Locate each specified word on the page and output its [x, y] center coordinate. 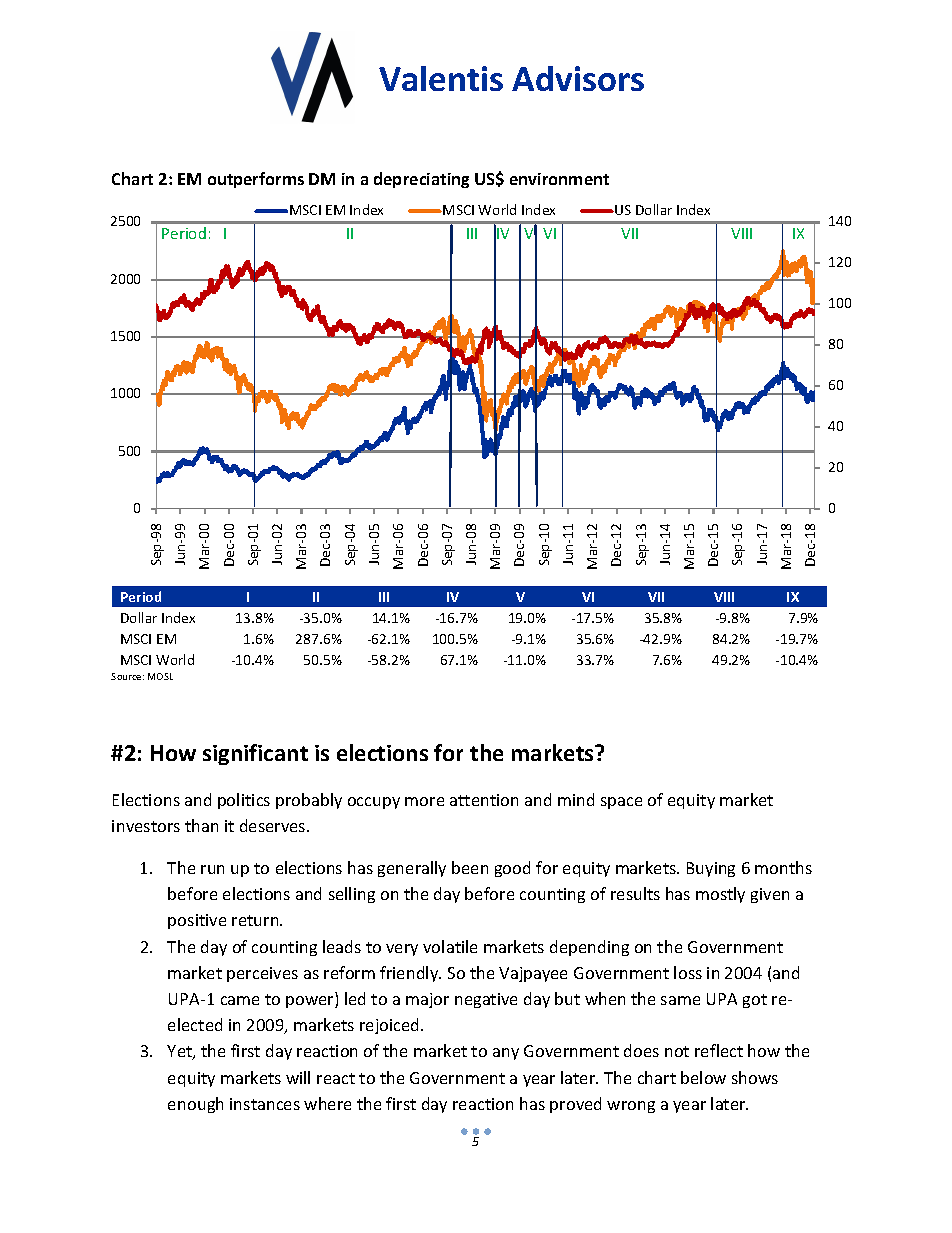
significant [255, 754]
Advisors [578, 78]
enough [195, 1105]
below [703, 1077]
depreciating [421, 180]
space [621, 803]
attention [484, 800]
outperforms [256, 180]
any [506, 1054]
